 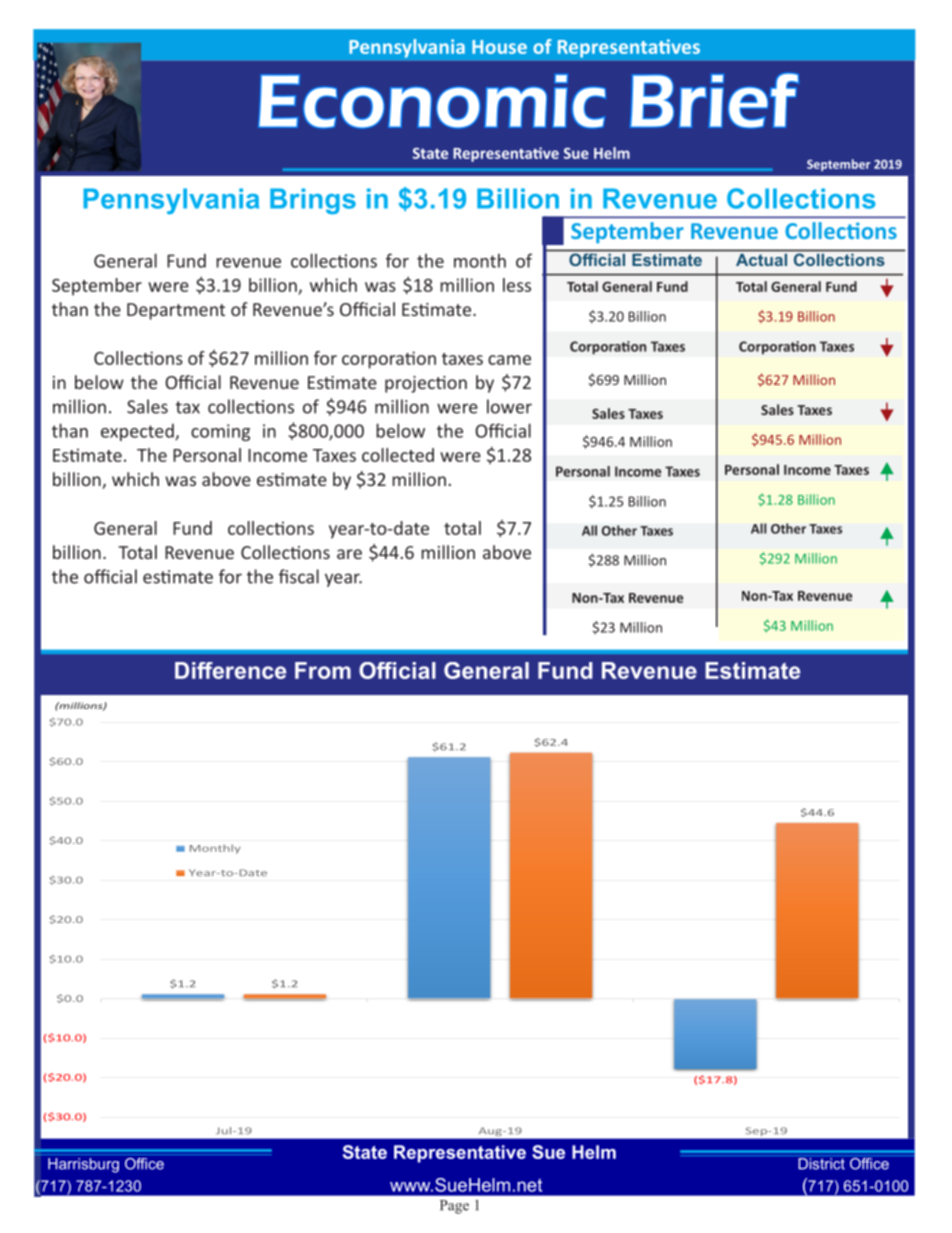 What do you see at coordinates (761, 260) in the document?
I see `Actual` at bounding box center [761, 260].
